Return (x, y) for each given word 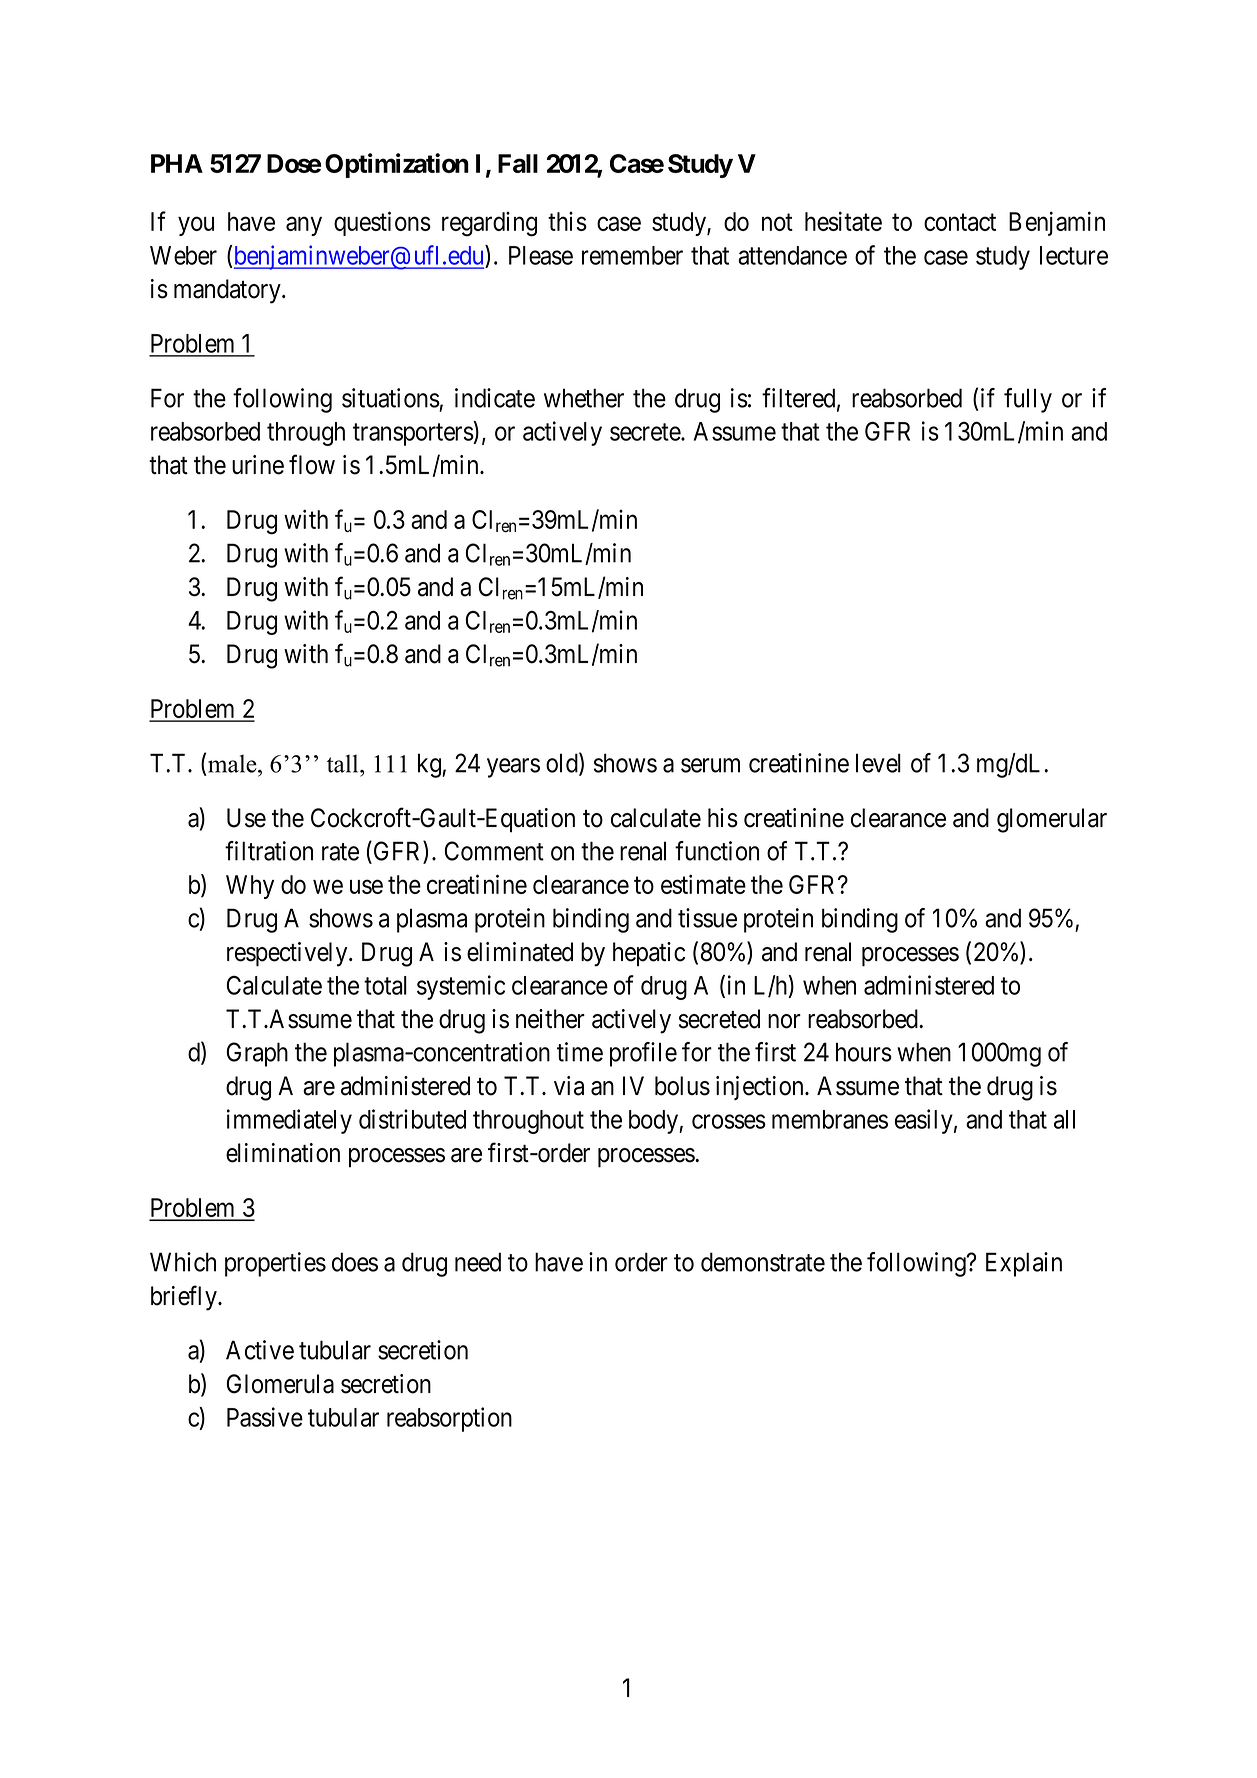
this (567, 221)
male (233, 763)
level (878, 763)
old (563, 764)
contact (960, 222)
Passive (265, 1417)
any (304, 226)
